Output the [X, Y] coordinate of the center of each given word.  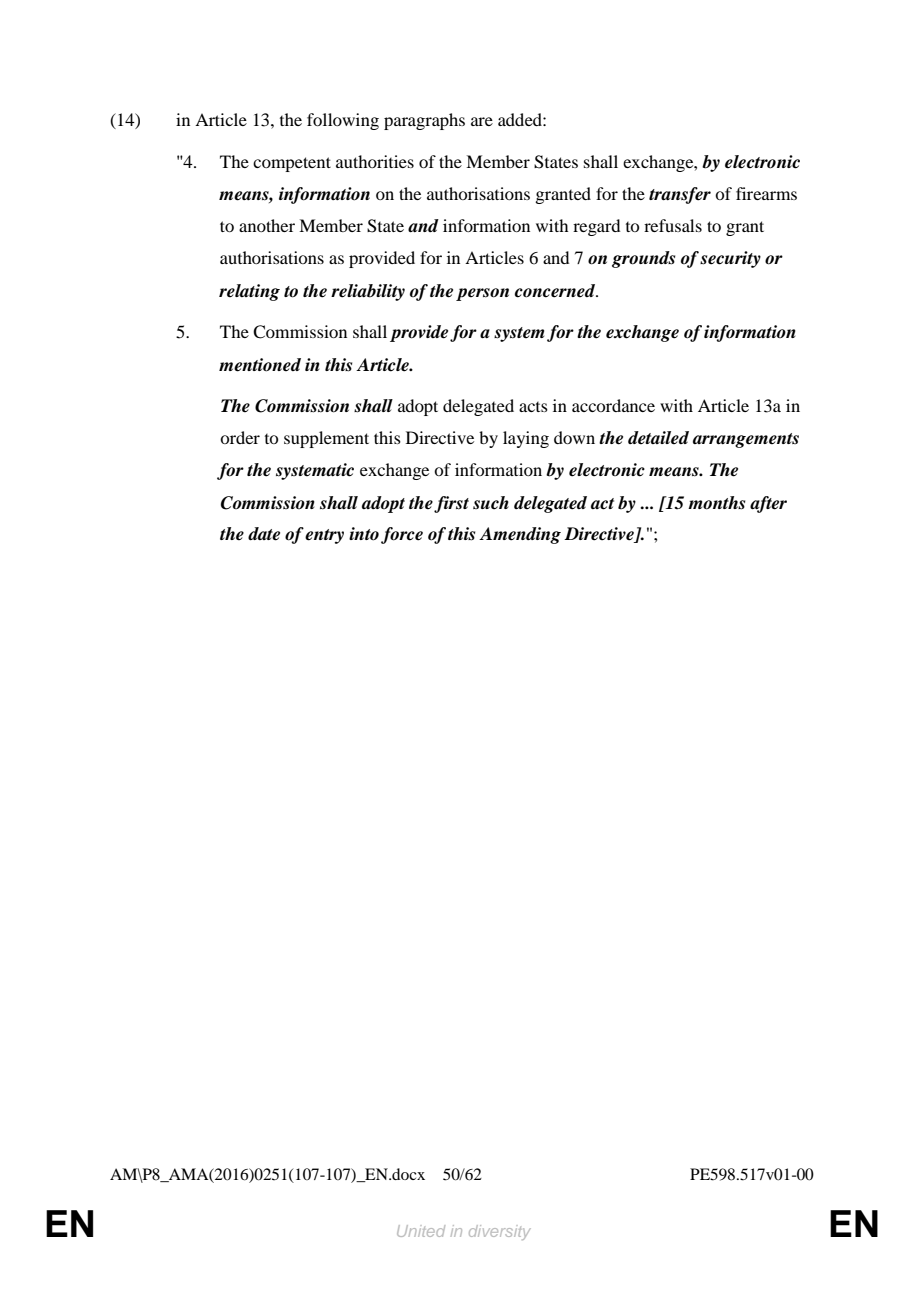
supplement [326, 439]
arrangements [746, 440]
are [482, 121]
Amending [520, 535]
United [421, 1231]
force [402, 535]
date [264, 534]
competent [292, 164]
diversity [500, 1232]
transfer [680, 195]
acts [533, 407]
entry [324, 536]
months [716, 503]
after [768, 504]
